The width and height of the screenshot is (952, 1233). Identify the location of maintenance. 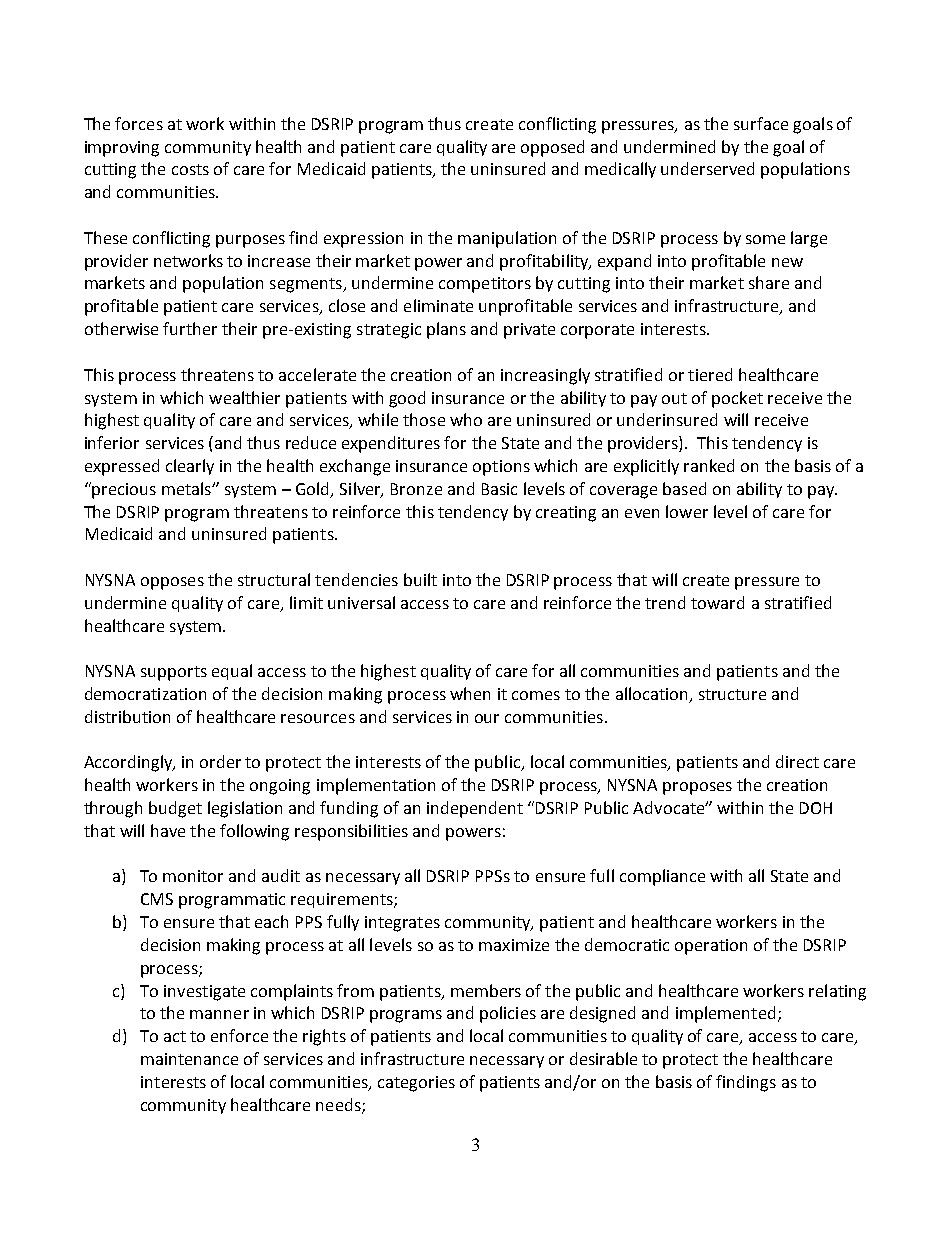
(189, 1059).
